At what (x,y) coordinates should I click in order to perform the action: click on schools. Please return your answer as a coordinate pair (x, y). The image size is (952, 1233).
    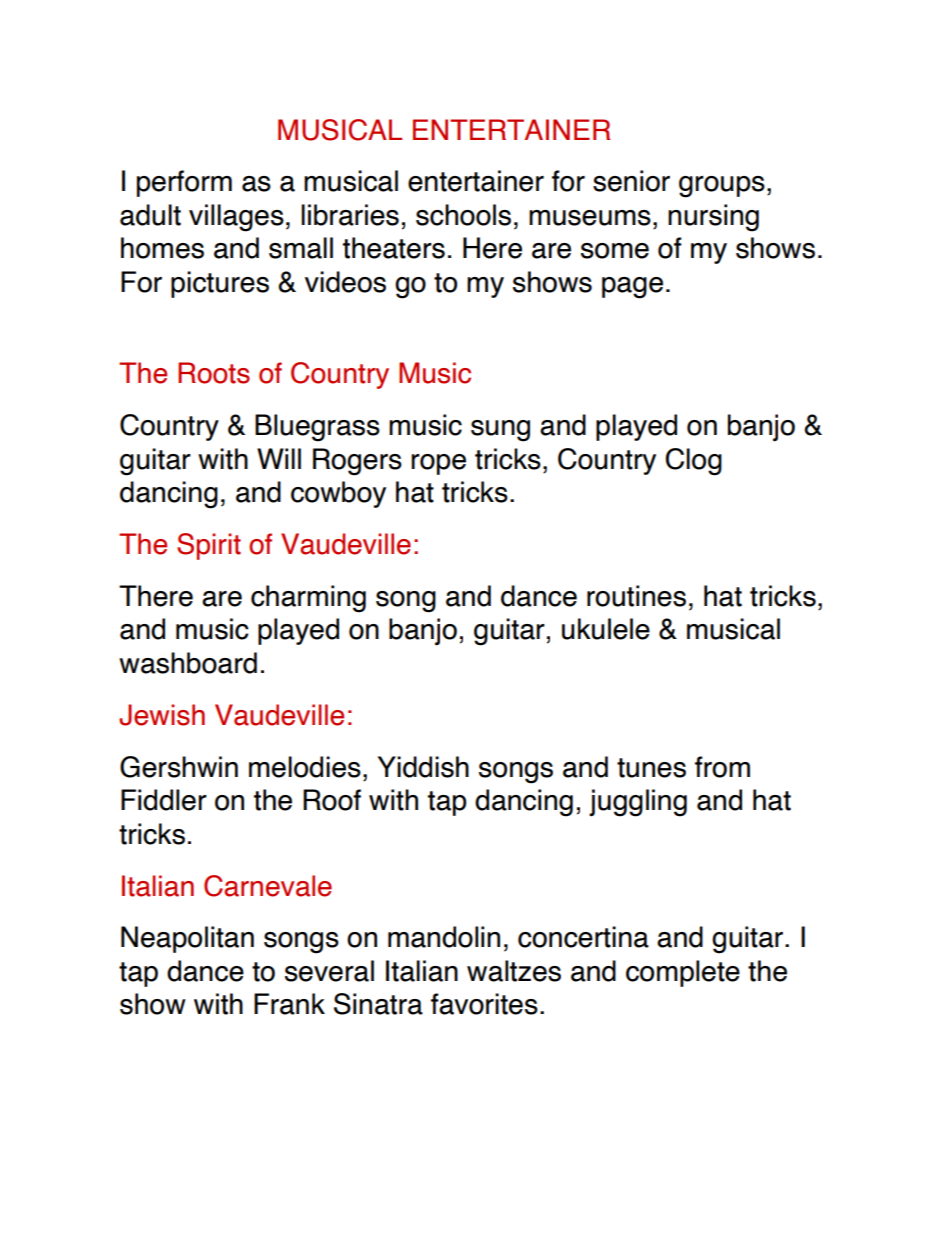
    Looking at the image, I should click on (463, 215).
